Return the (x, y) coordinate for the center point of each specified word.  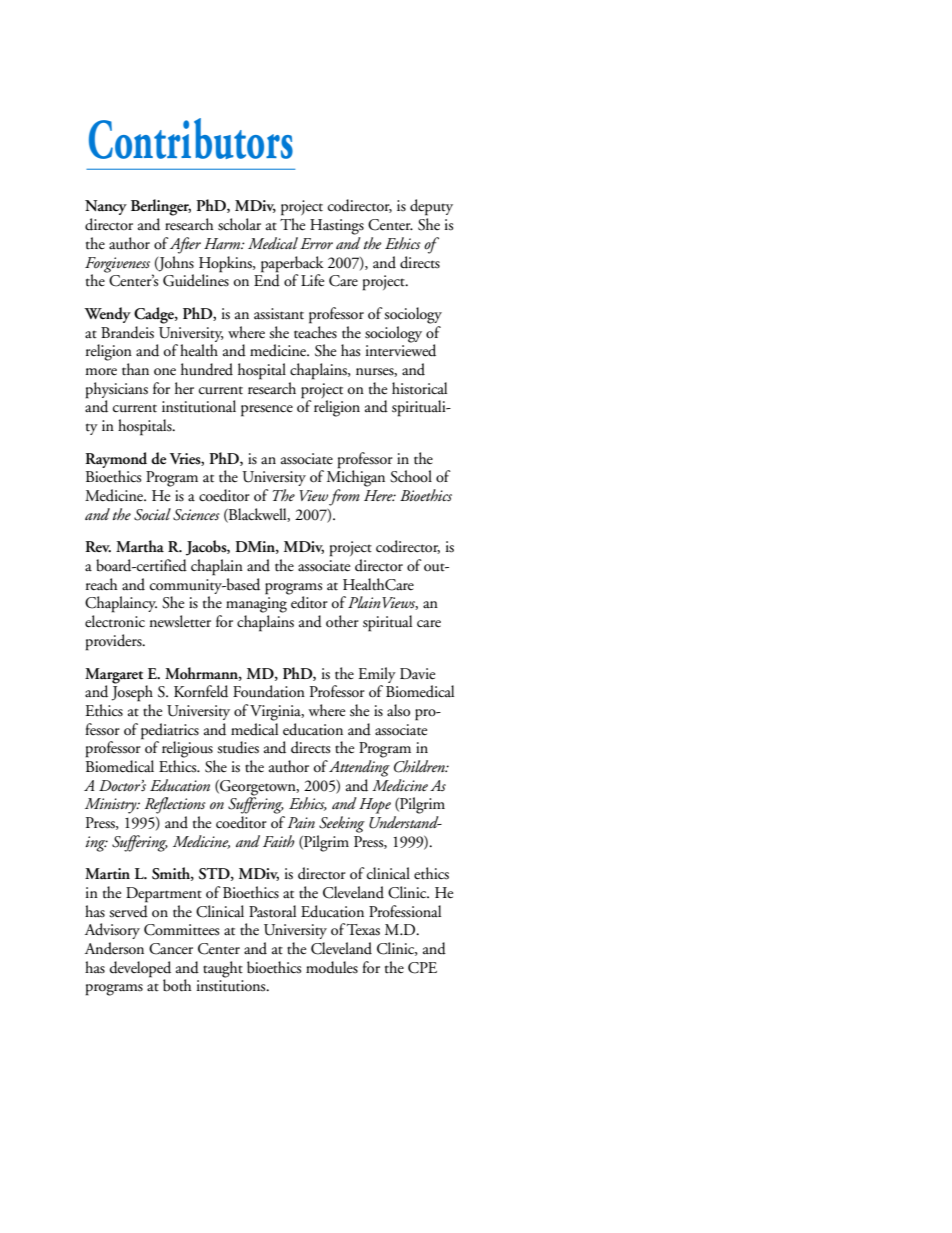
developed (140, 969)
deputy (431, 207)
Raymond (116, 460)
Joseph (132, 692)
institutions (232, 986)
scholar (239, 224)
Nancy (106, 207)
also (398, 710)
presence (267, 411)
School (411, 476)
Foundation (269, 691)
